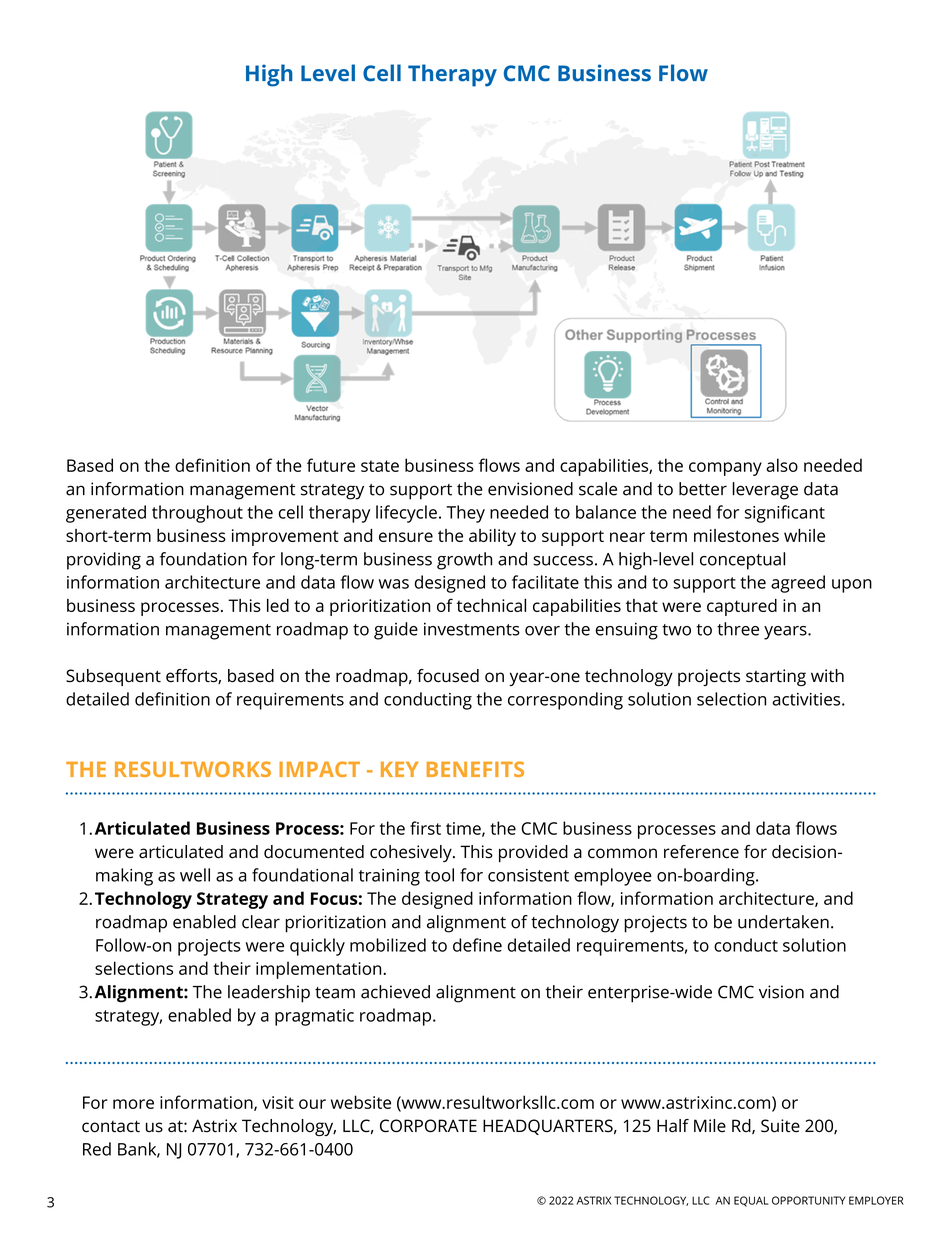  What do you see at coordinates (428, 1126) in the page?
I see `CORPORATE` at bounding box center [428, 1126].
